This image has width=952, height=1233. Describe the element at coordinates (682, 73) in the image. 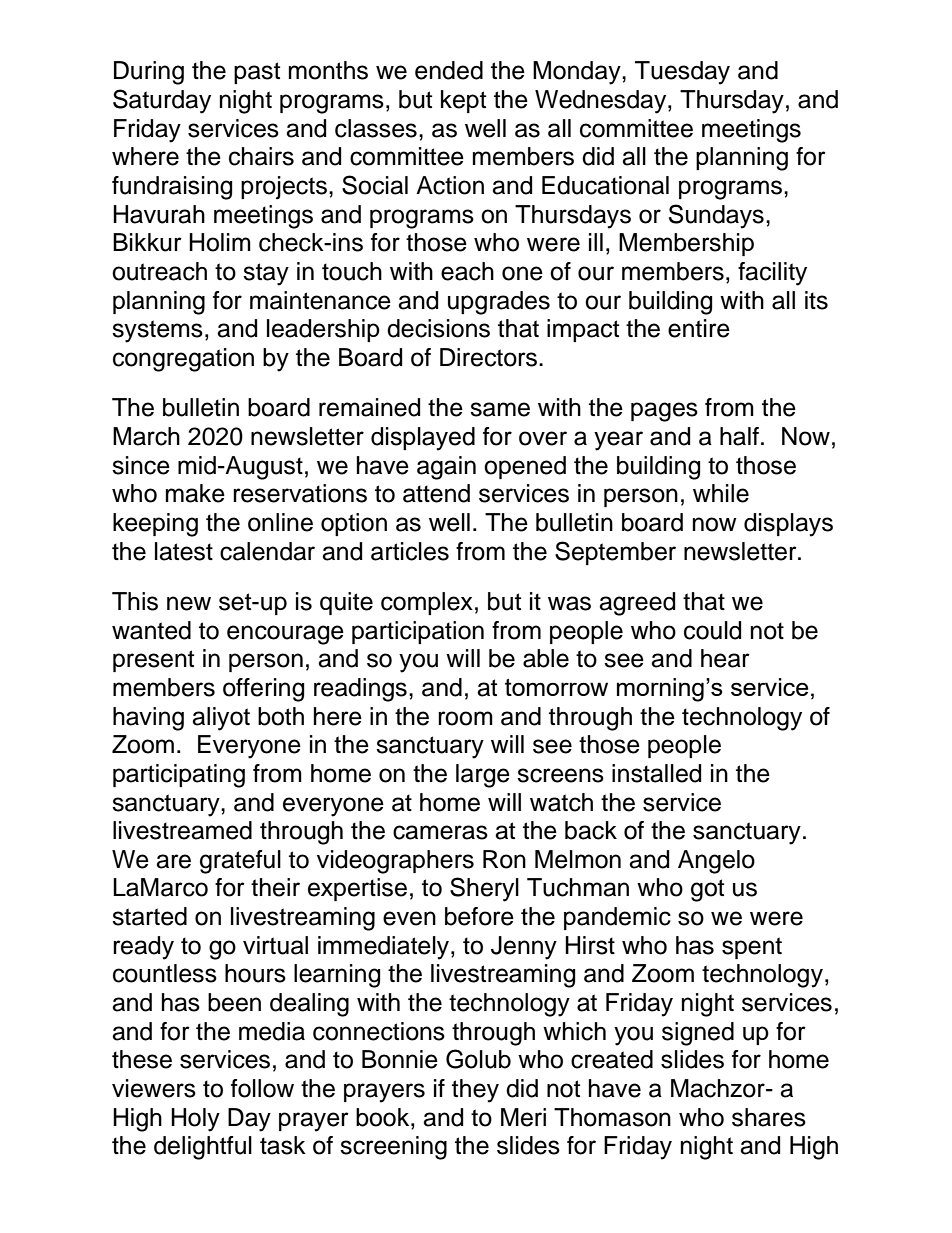

I see `Tuesday` at that location.
